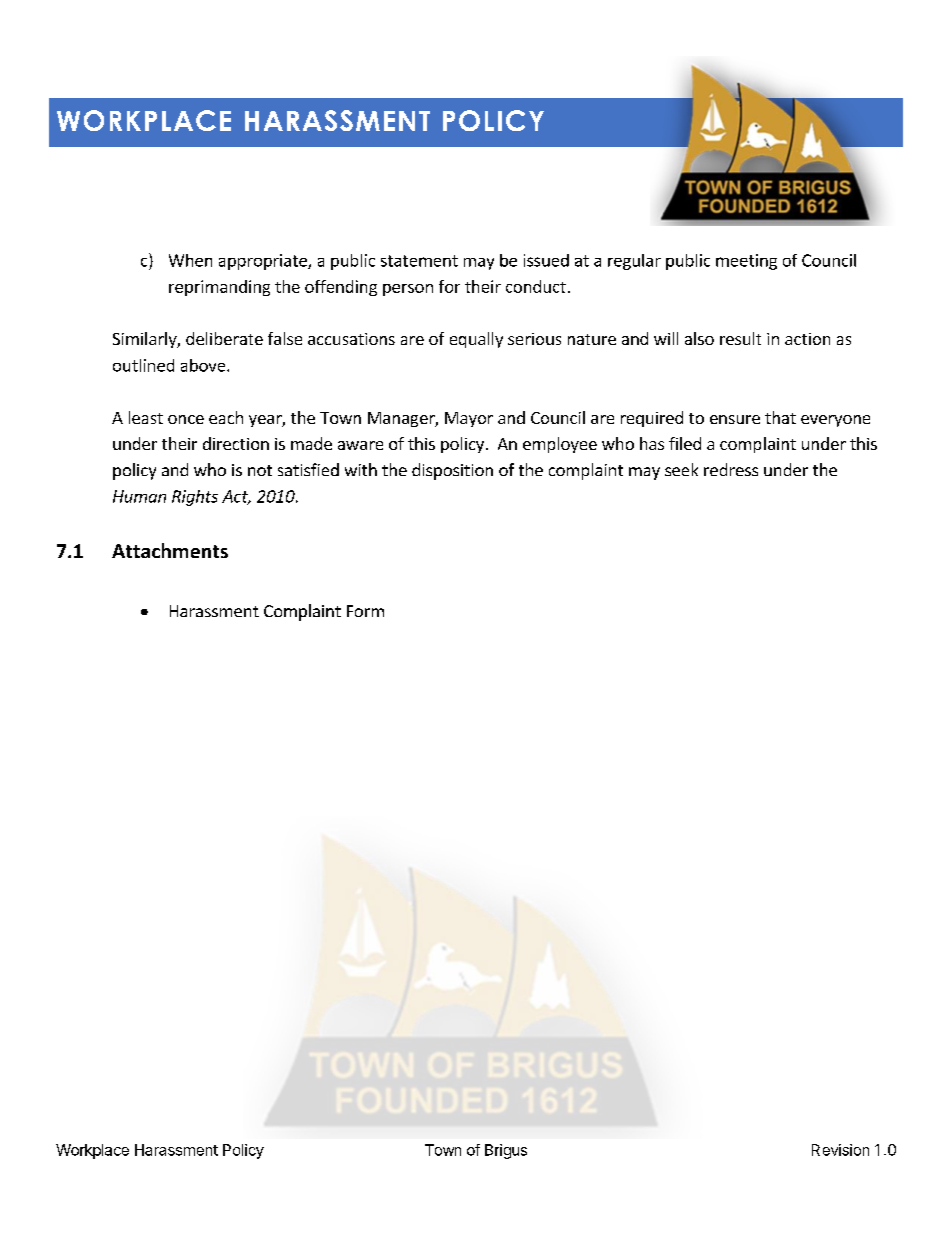 This document has width=952, height=1233. I want to click on reprimanding, so click(219, 288).
